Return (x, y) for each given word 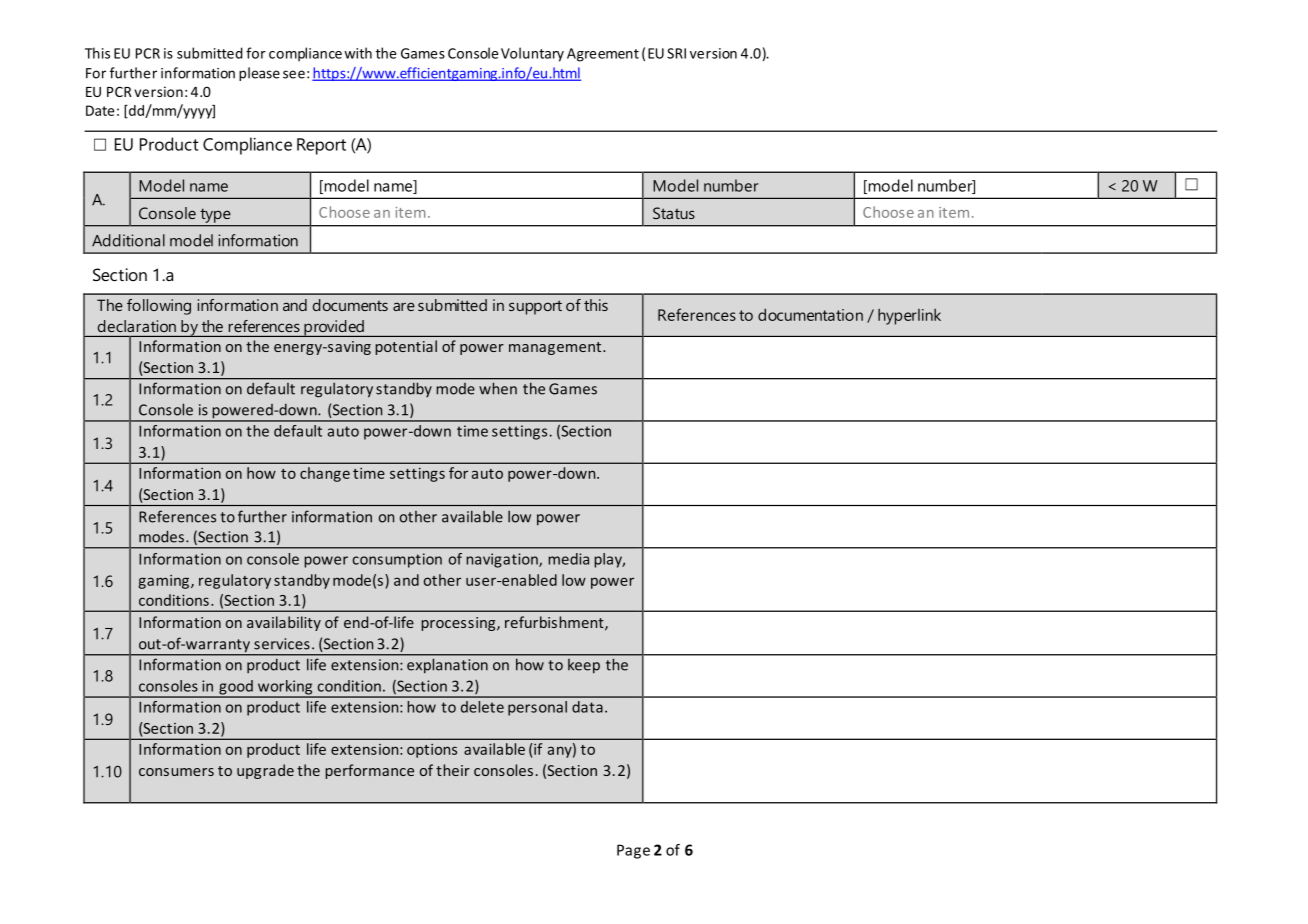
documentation (810, 314)
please (259, 74)
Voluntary (532, 54)
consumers (176, 772)
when (498, 388)
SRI (676, 53)
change (325, 474)
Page (633, 851)
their (453, 770)
